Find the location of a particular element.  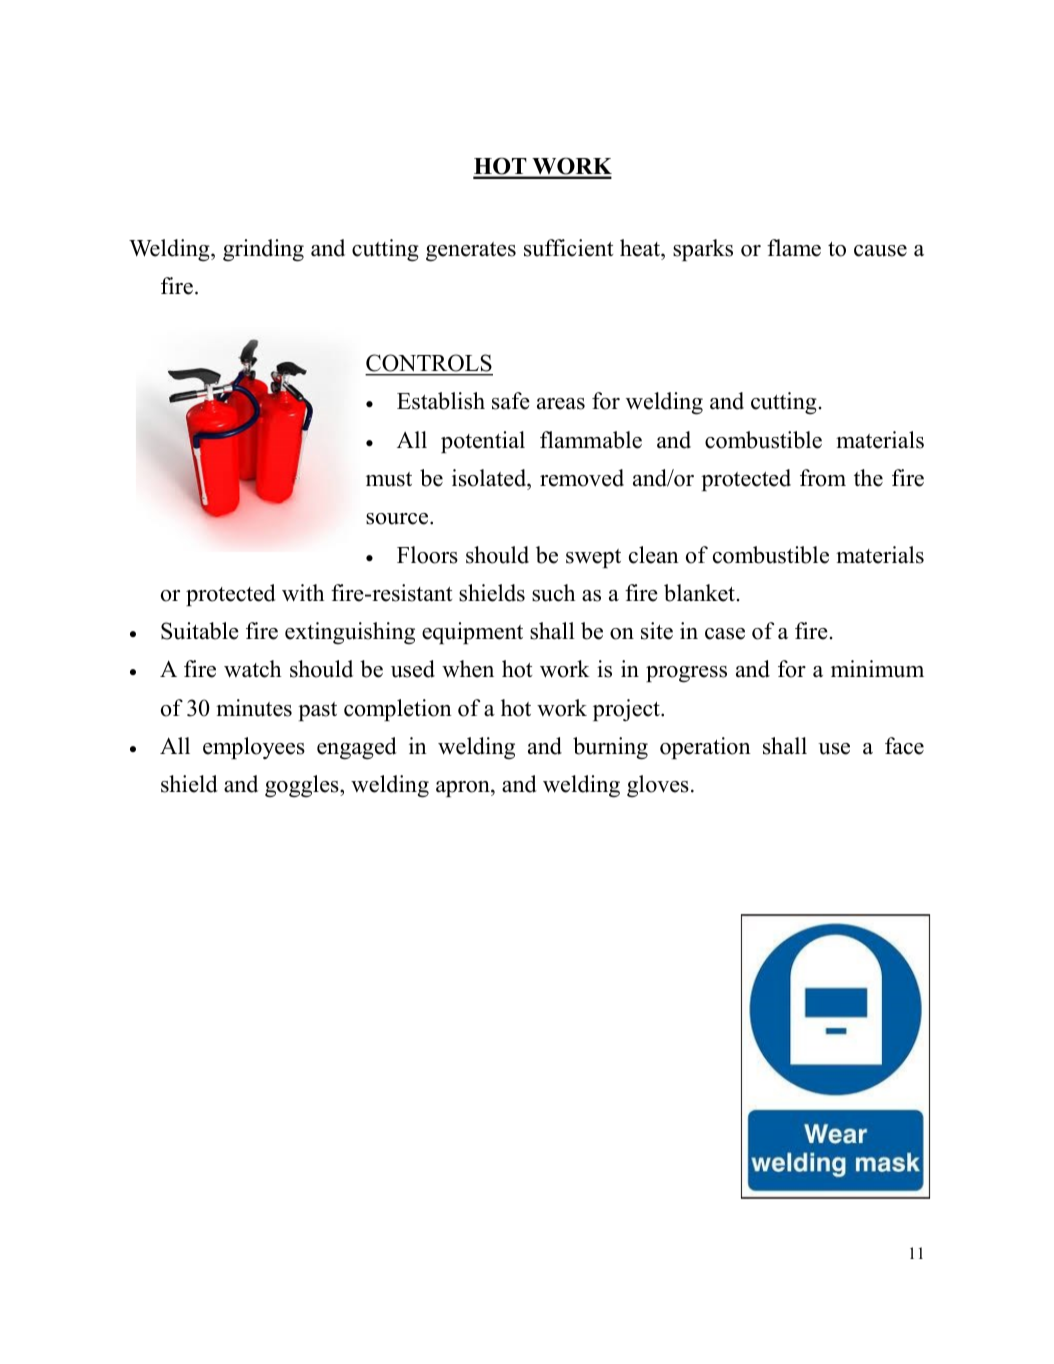

grinding is located at coordinates (263, 250).
